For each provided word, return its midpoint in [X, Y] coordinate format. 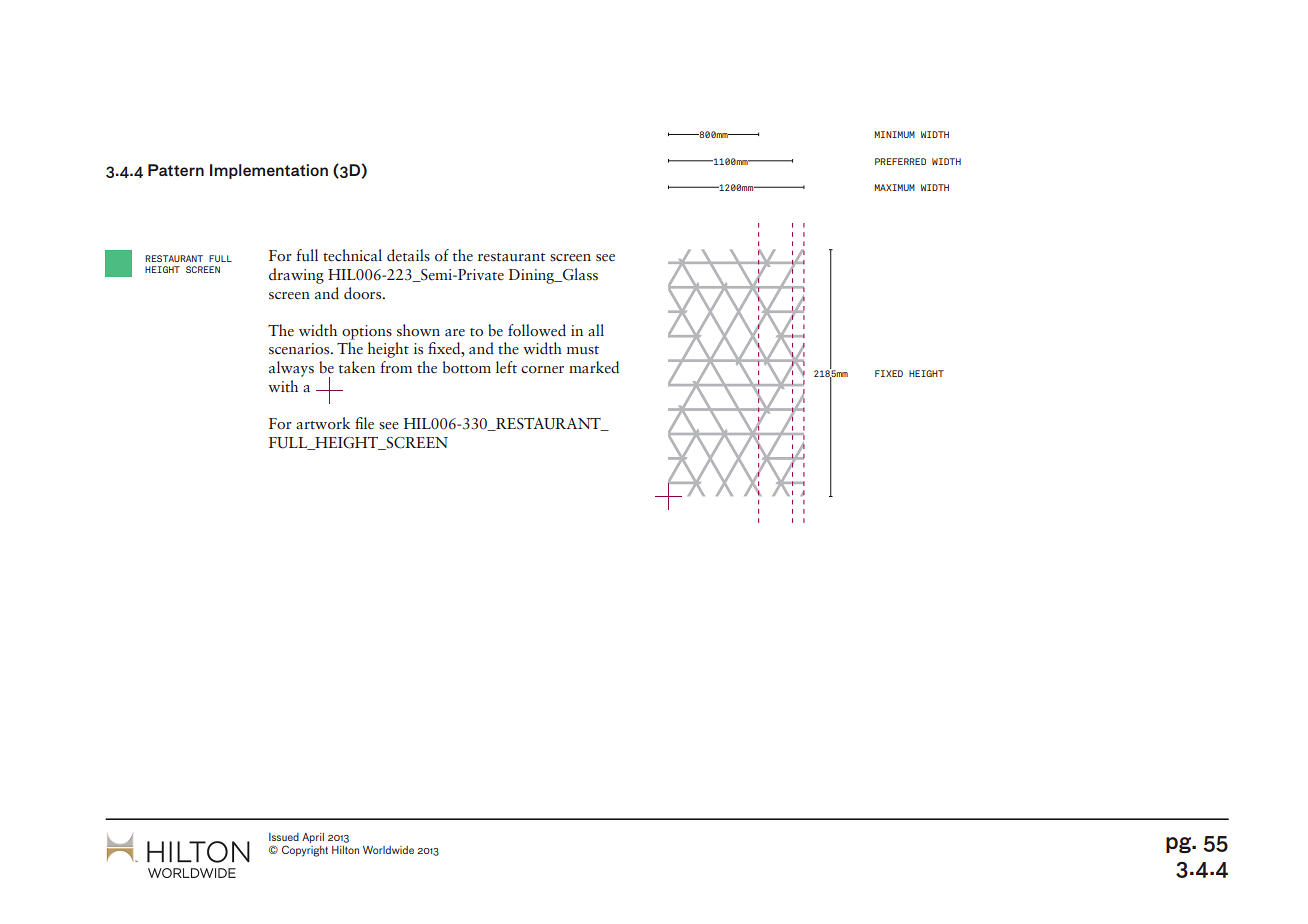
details [408, 255]
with [283, 386]
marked [594, 367]
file [364, 423]
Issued [284, 837]
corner [542, 370]
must [583, 350]
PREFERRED [900, 161]
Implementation [269, 171]
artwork [323, 423]
